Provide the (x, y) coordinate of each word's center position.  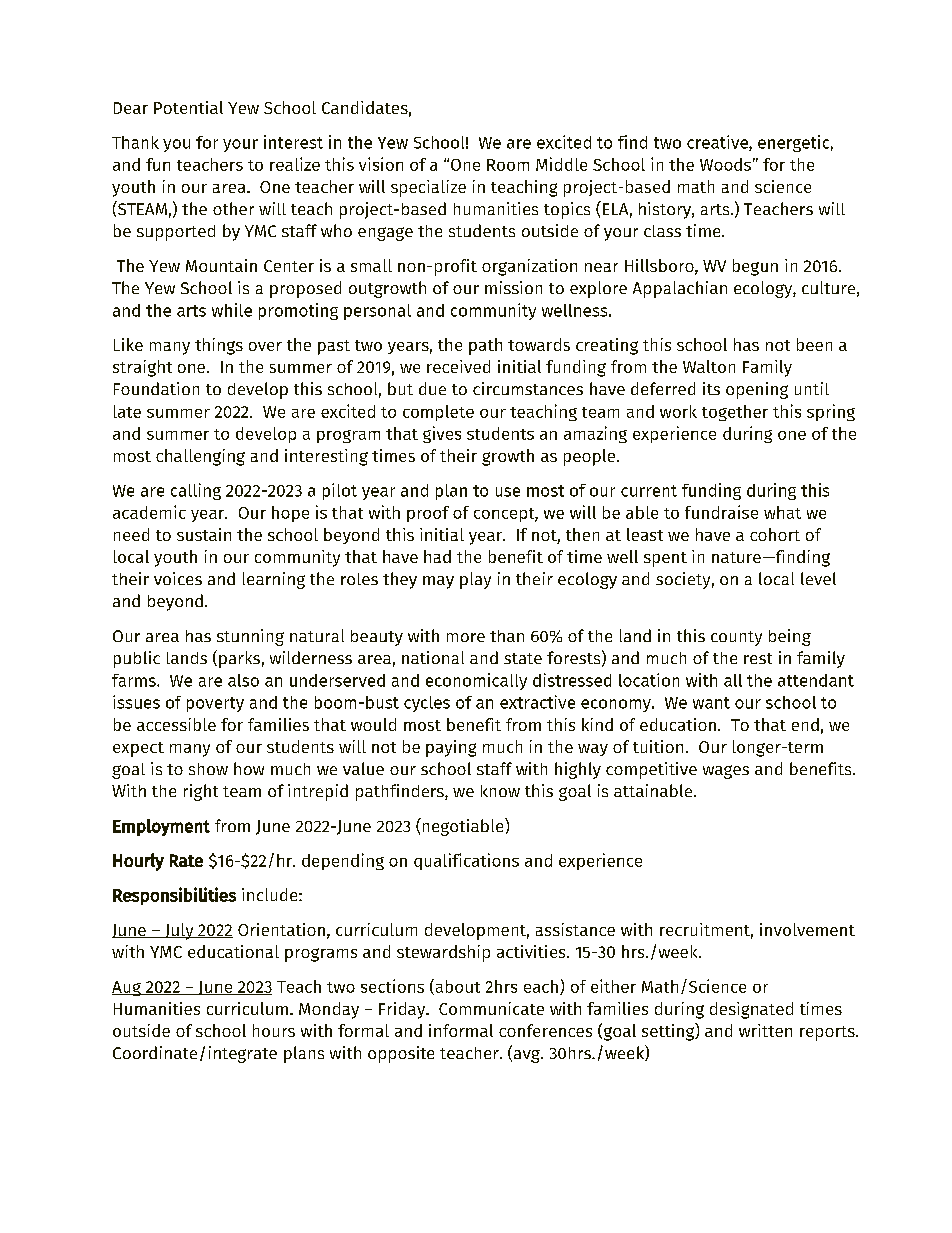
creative (718, 143)
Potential (188, 107)
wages (726, 772)
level (818, 578)
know (500, 791)
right (201, 792)
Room (508, 165)
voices (178, 578)
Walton (709, 366)
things (219, 346)
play (475, 580)
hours (274, 1030)
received (458, 366)
